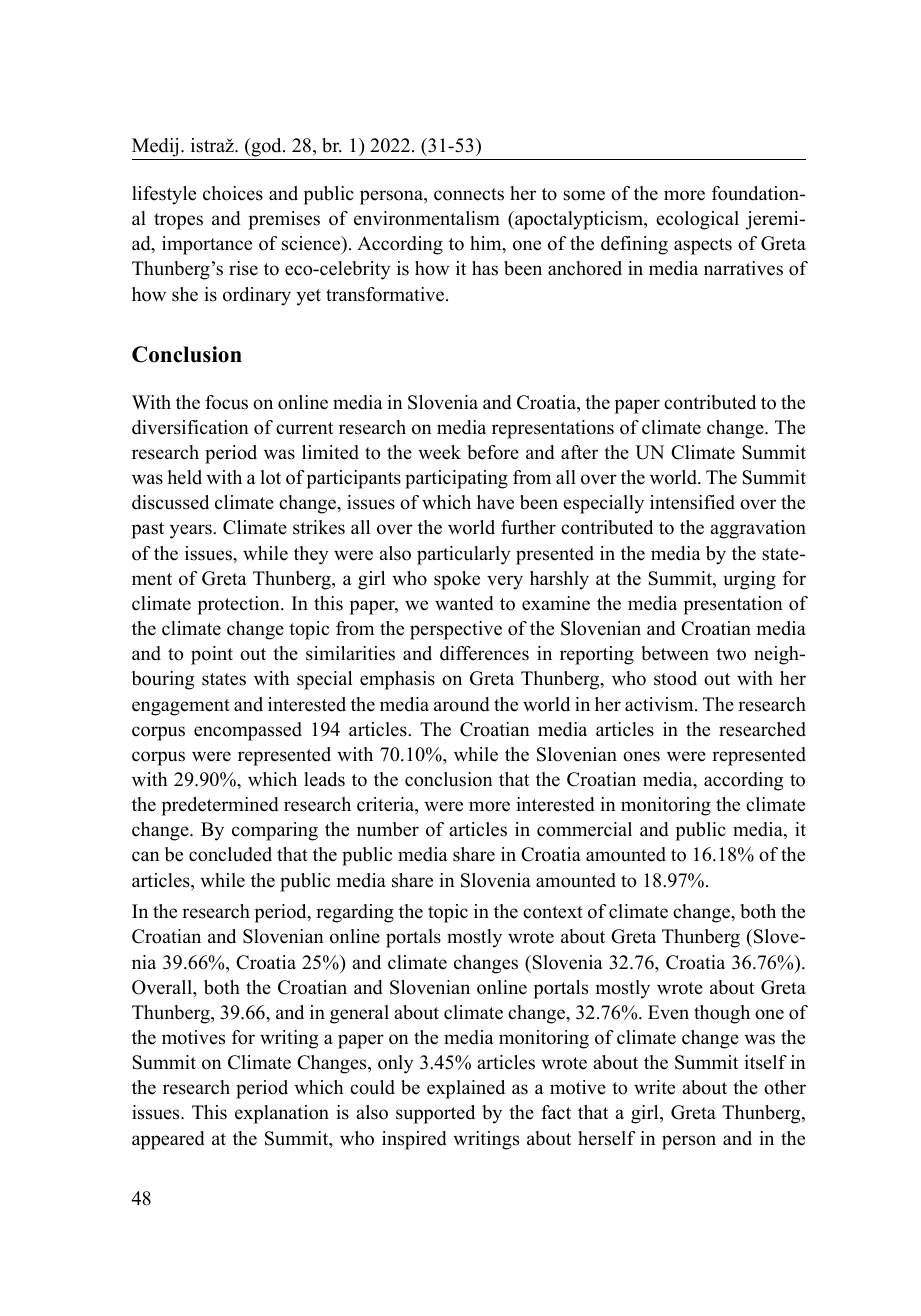 This screenshot has width=921, height=1316. I want to click on ecological, so click(697, 220).
